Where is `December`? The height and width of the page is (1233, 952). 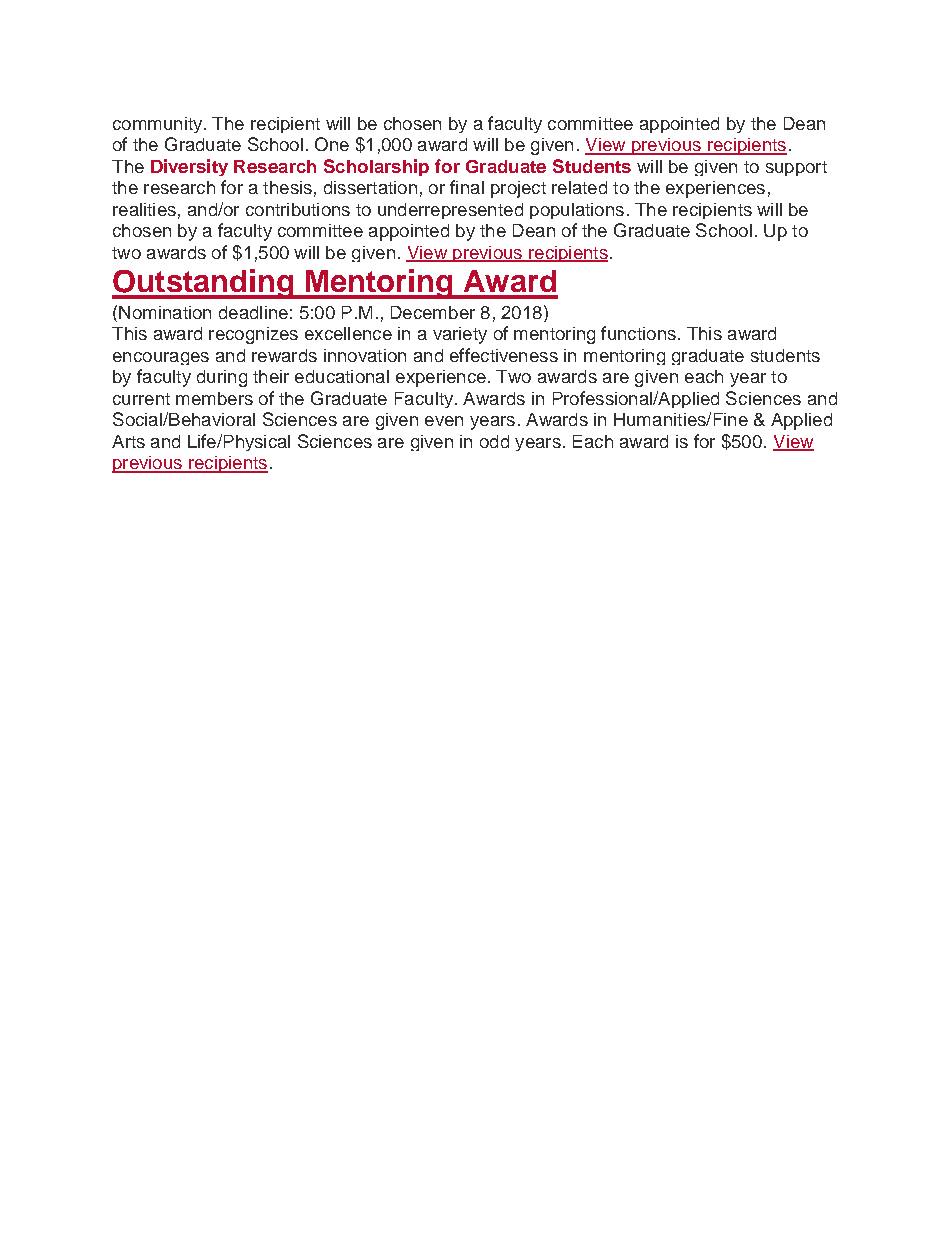 December is located at coordinates (433, 312).
